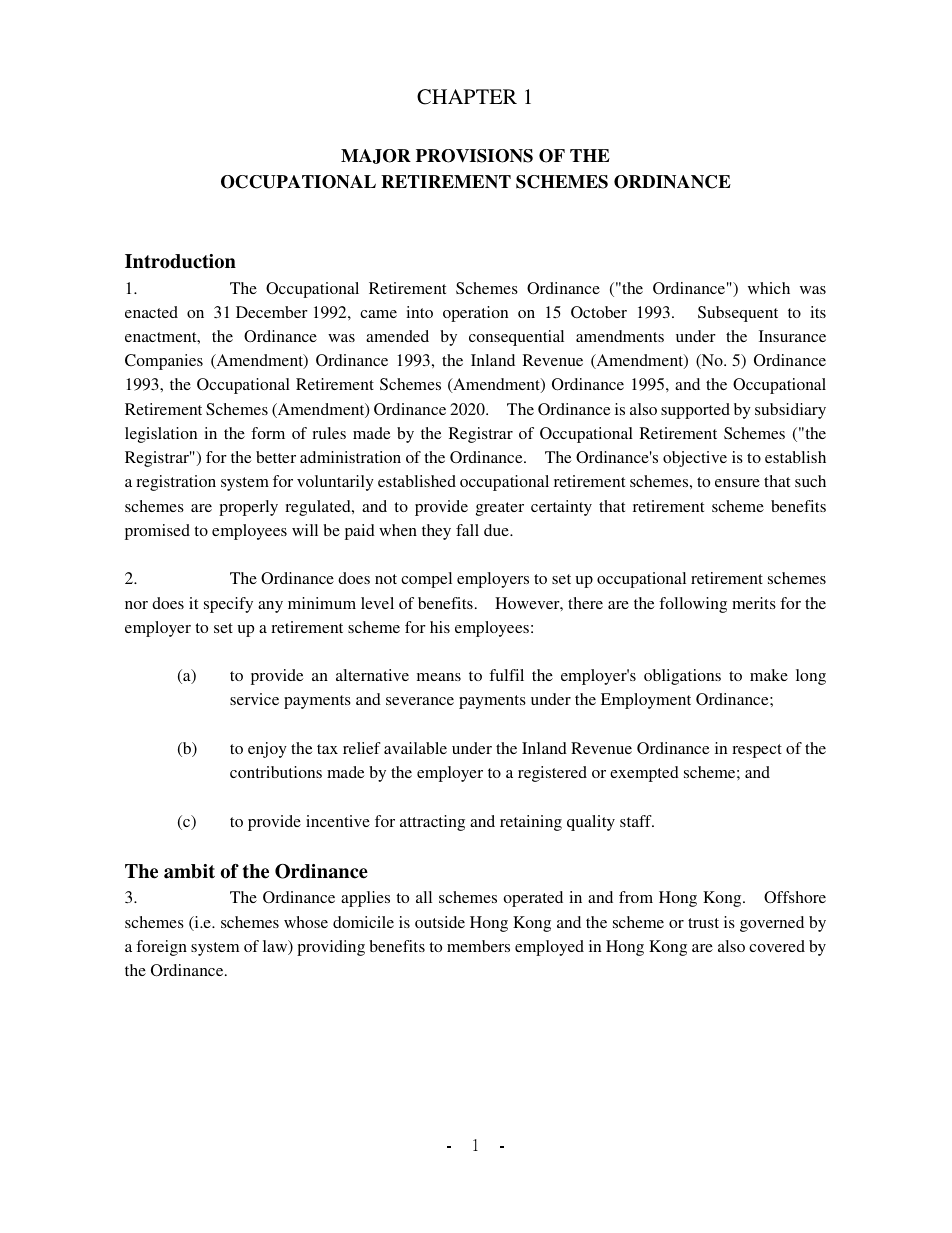  What do you see at coordinates (506, 675) in the screenshot?
I see `fulfil` at bounding box center [506, 675].
